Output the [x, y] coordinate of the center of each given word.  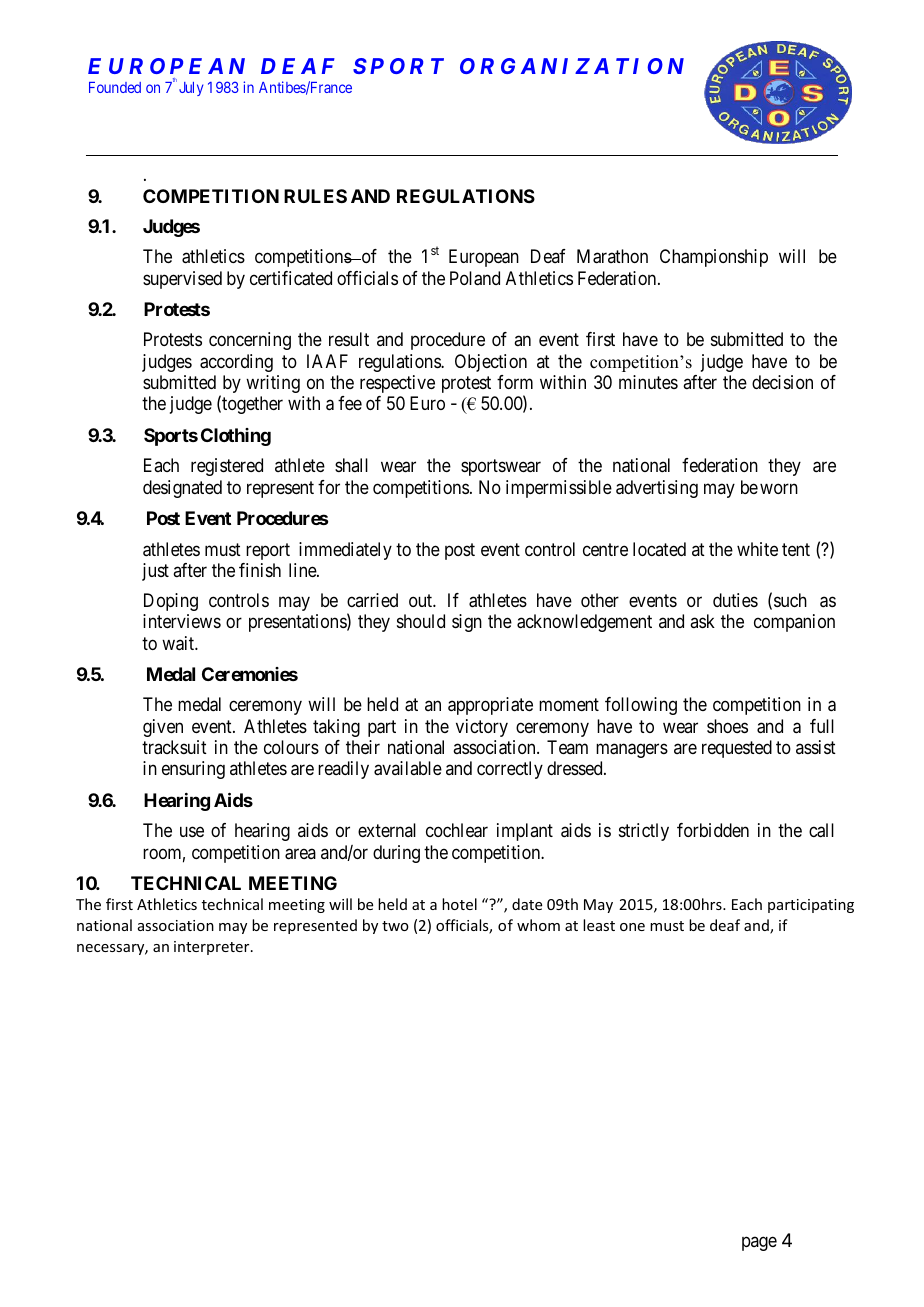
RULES [315, 196]
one [632, 927]
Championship [714, 258]
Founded [115, 87]
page [759, 1243]
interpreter [213, 948]
